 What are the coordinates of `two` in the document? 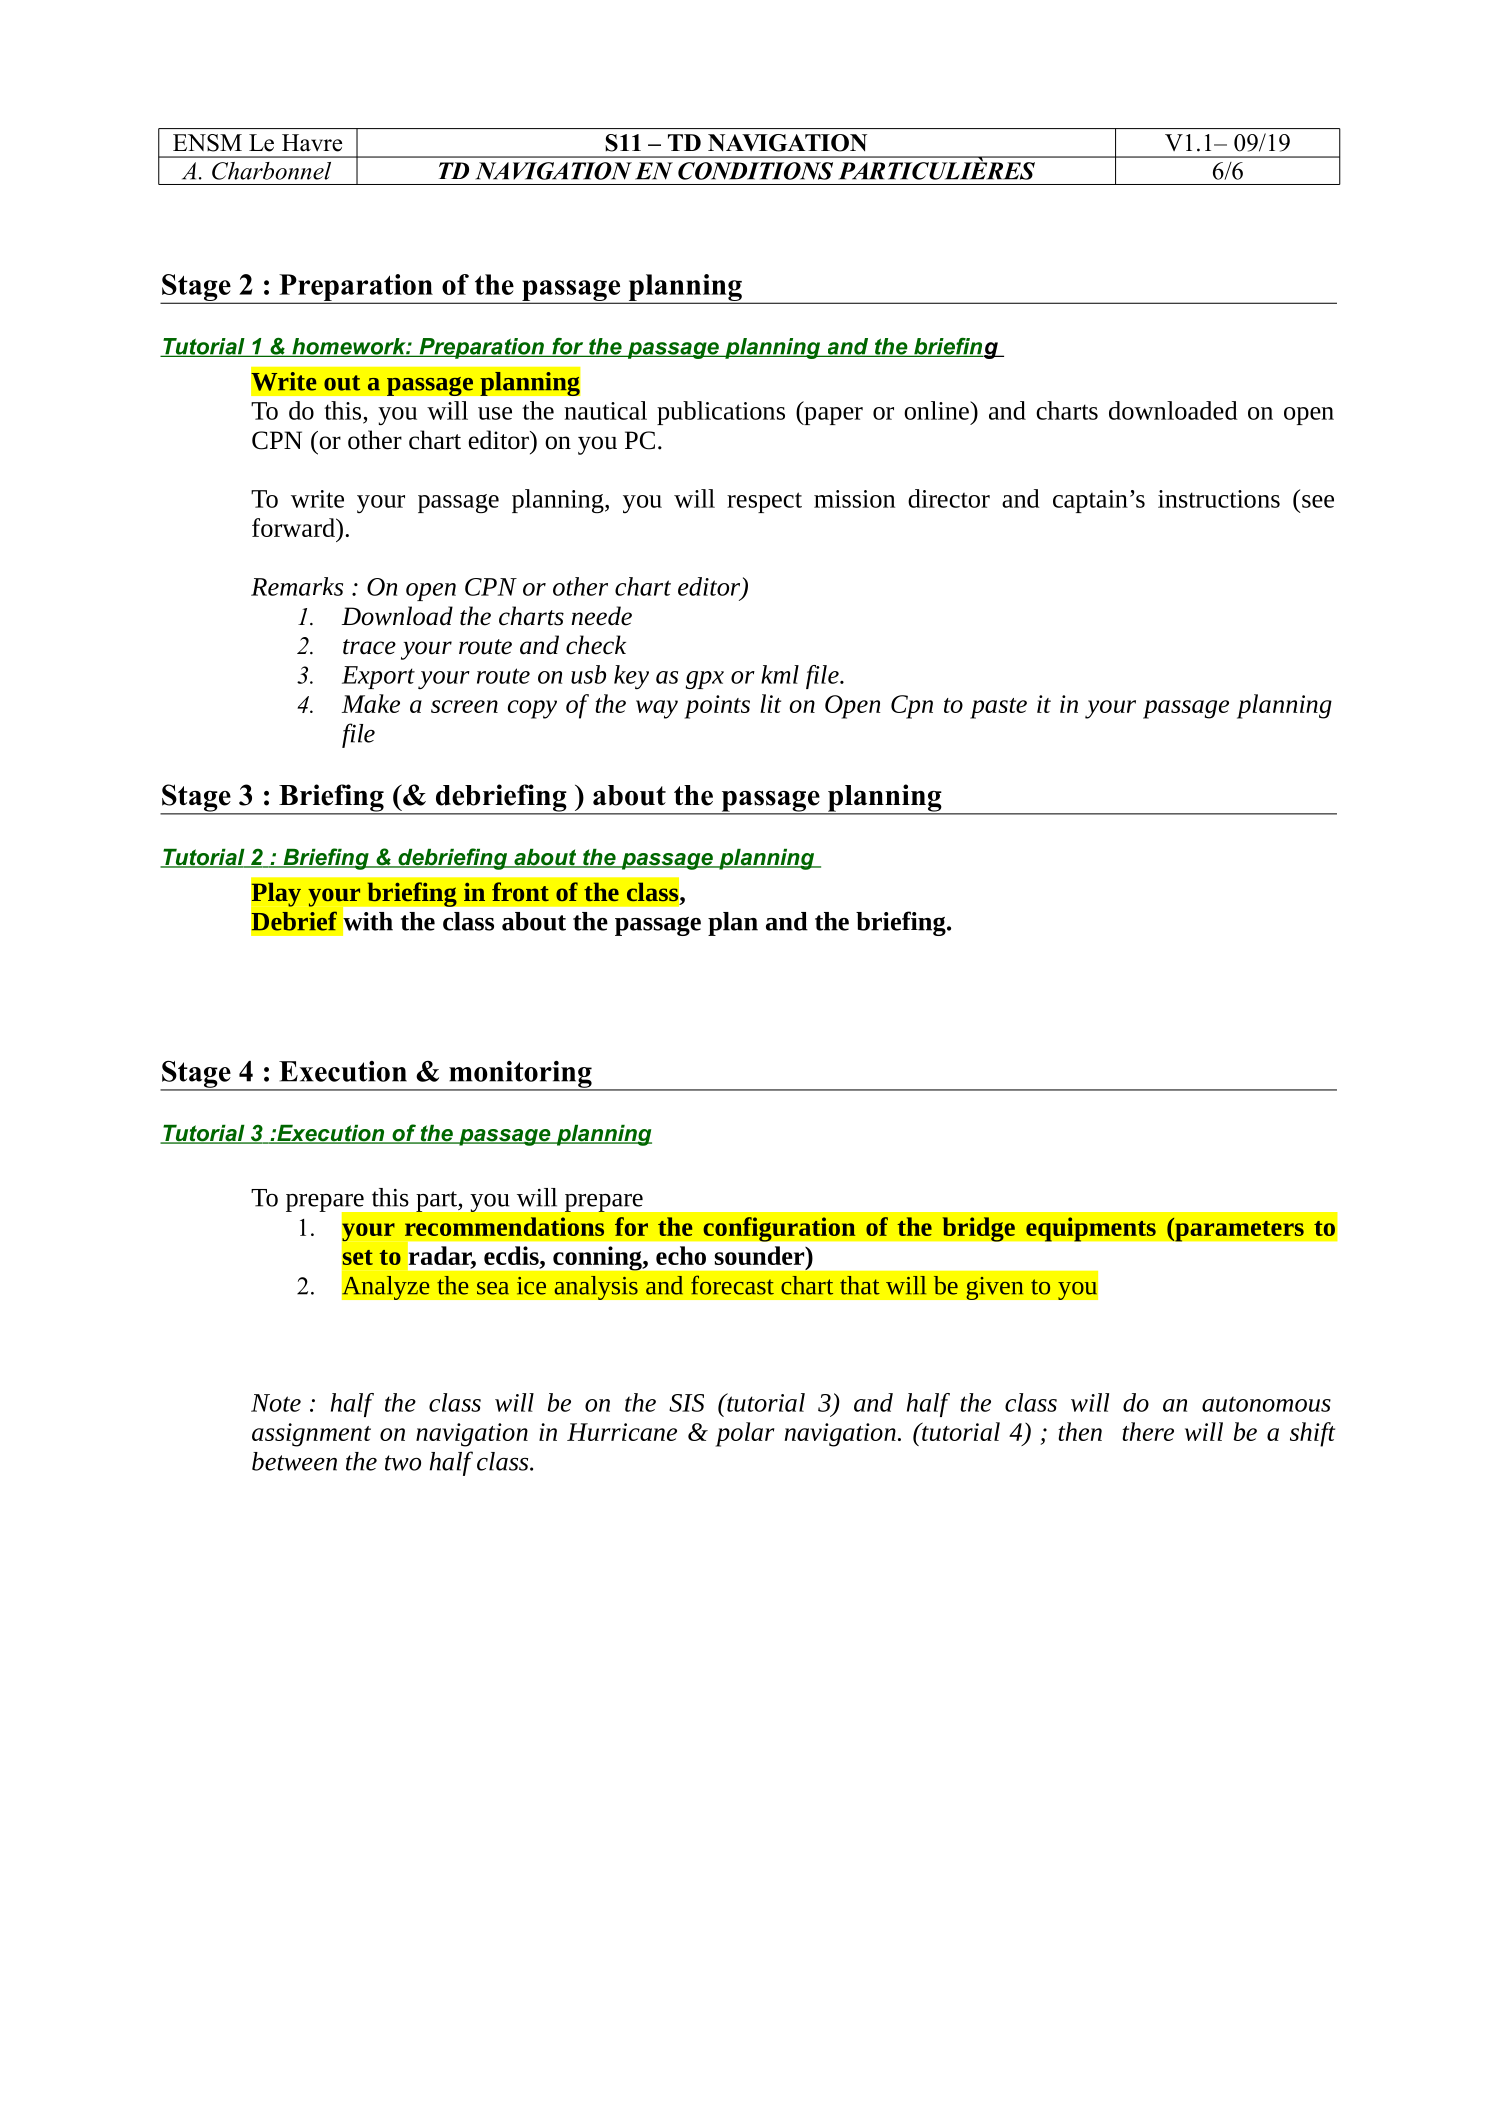 It's located at (403, 1463).
